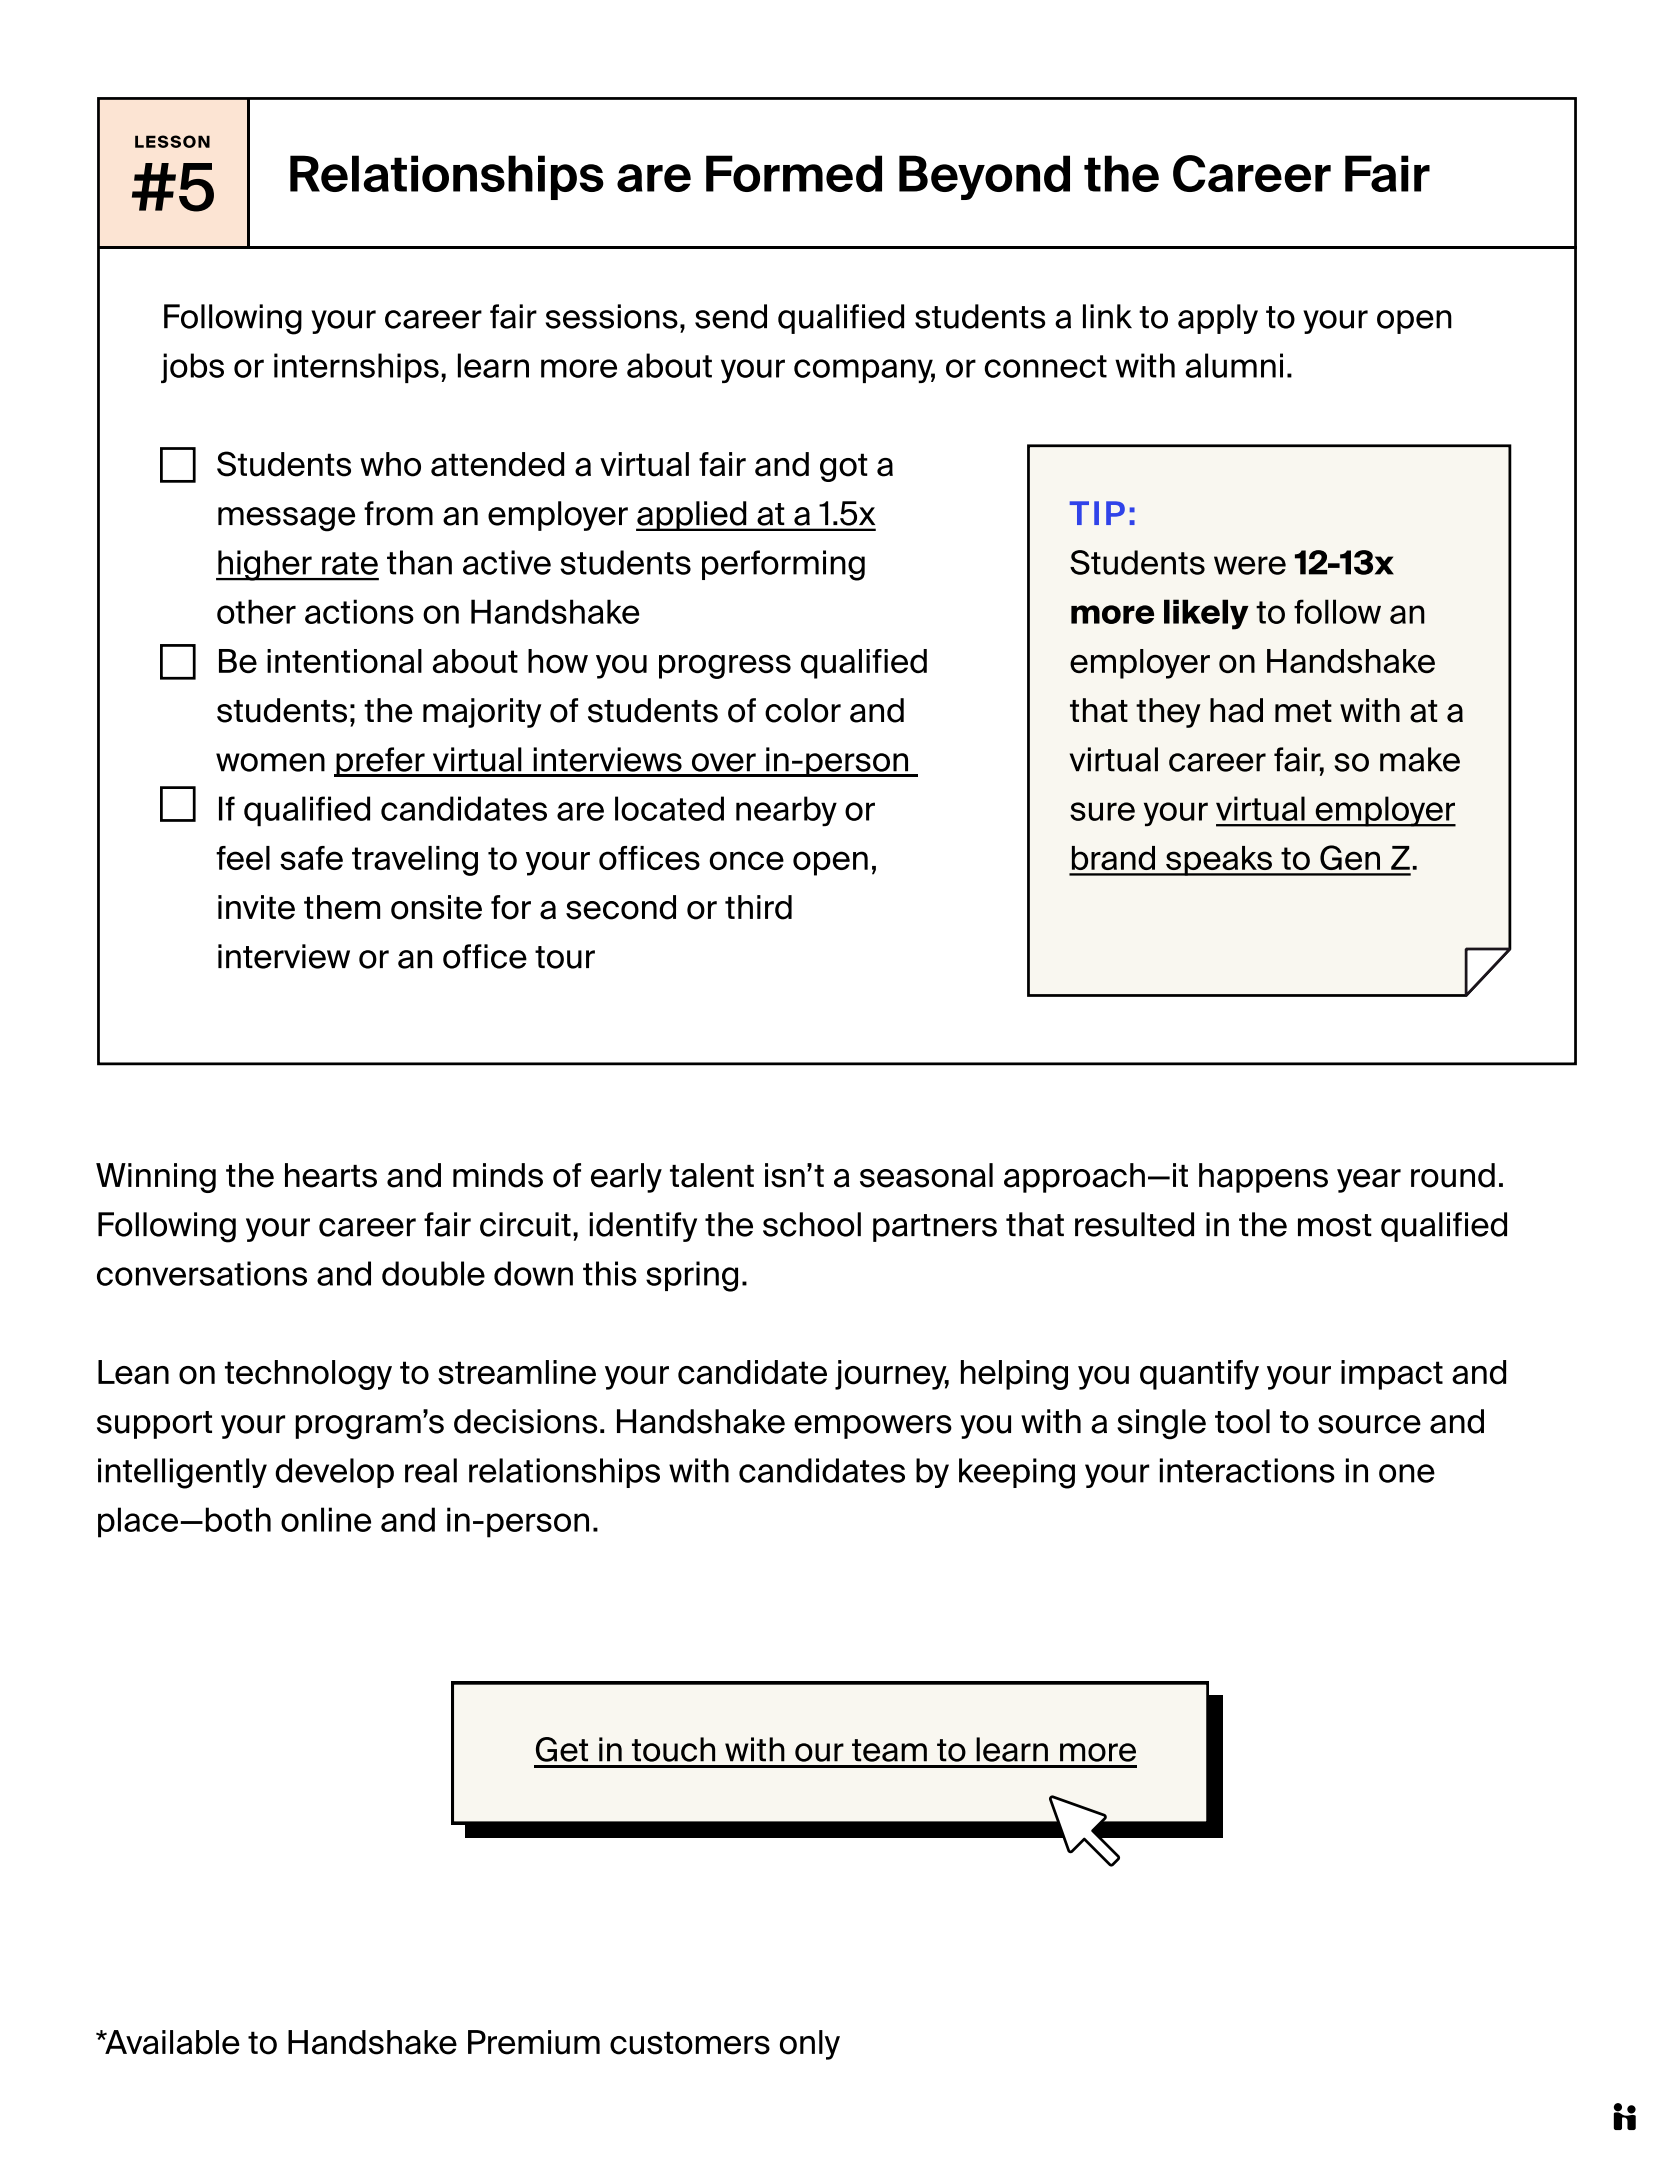 The image size is (1674, 2166). What do you see at coordinates (812, 1224) in the image?
I see `school` at bounding box center [812, 1224].
